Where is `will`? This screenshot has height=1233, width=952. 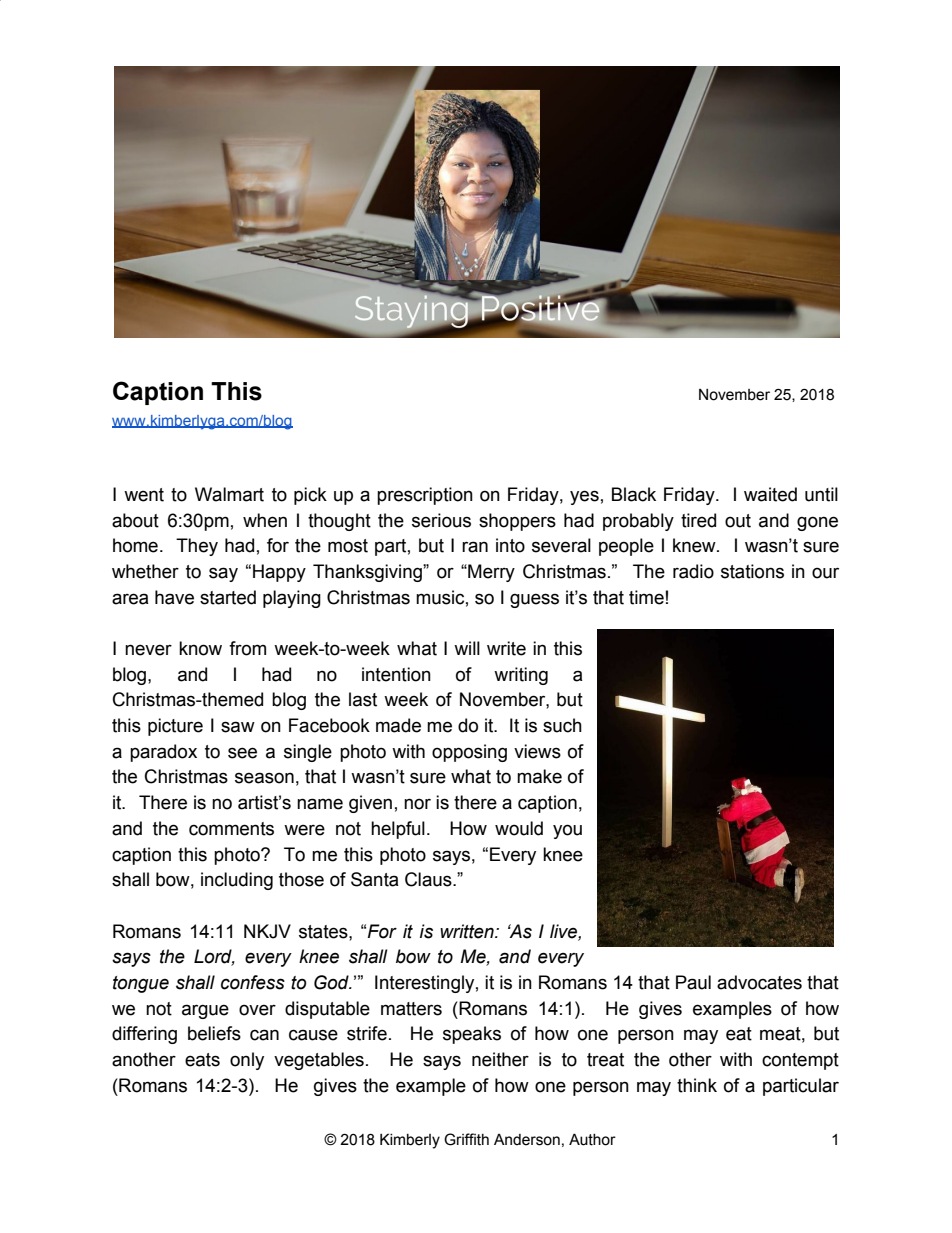
will is located at coordinates (467, 648).
